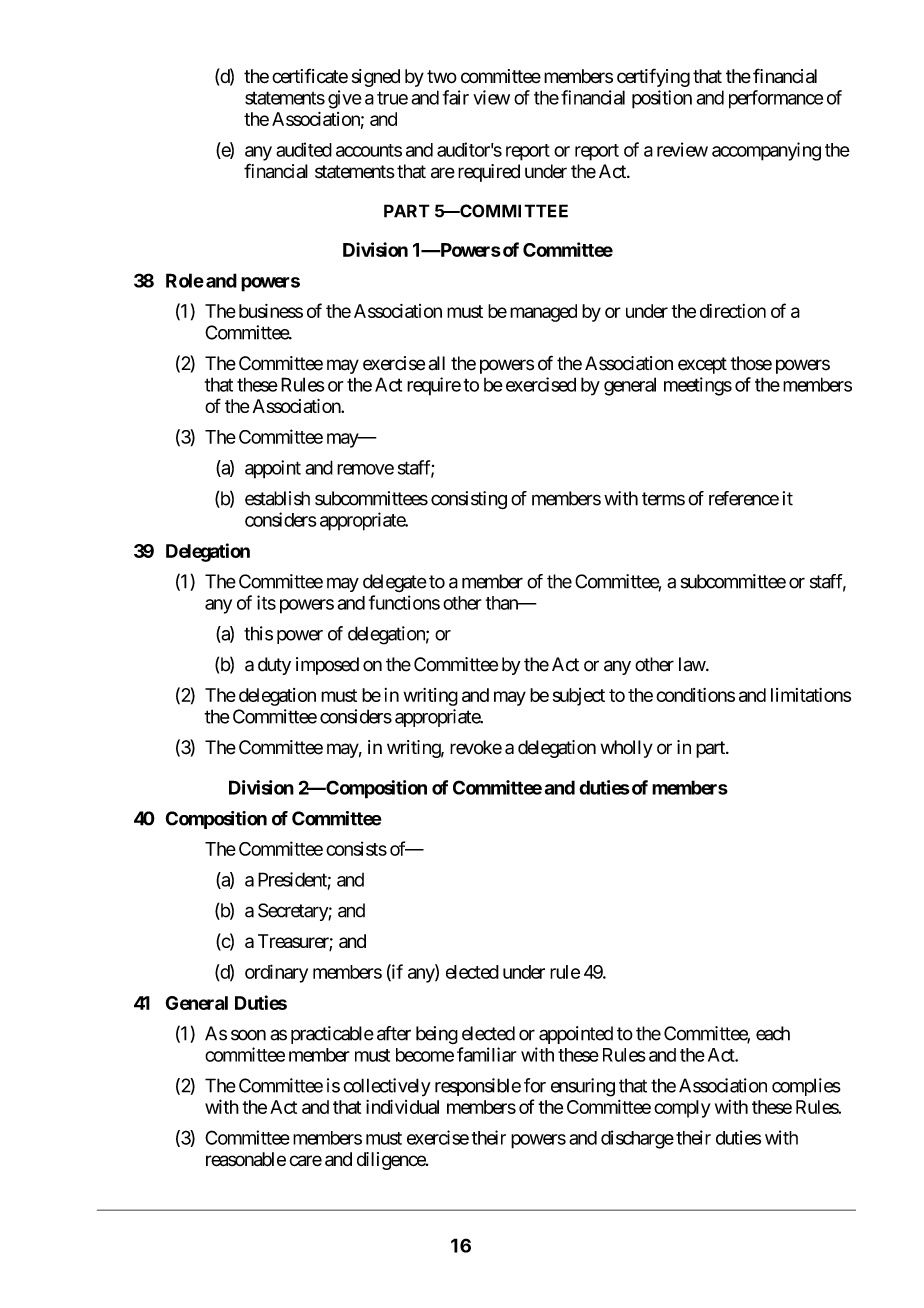  I want to click on each, so click(773, 1033).
